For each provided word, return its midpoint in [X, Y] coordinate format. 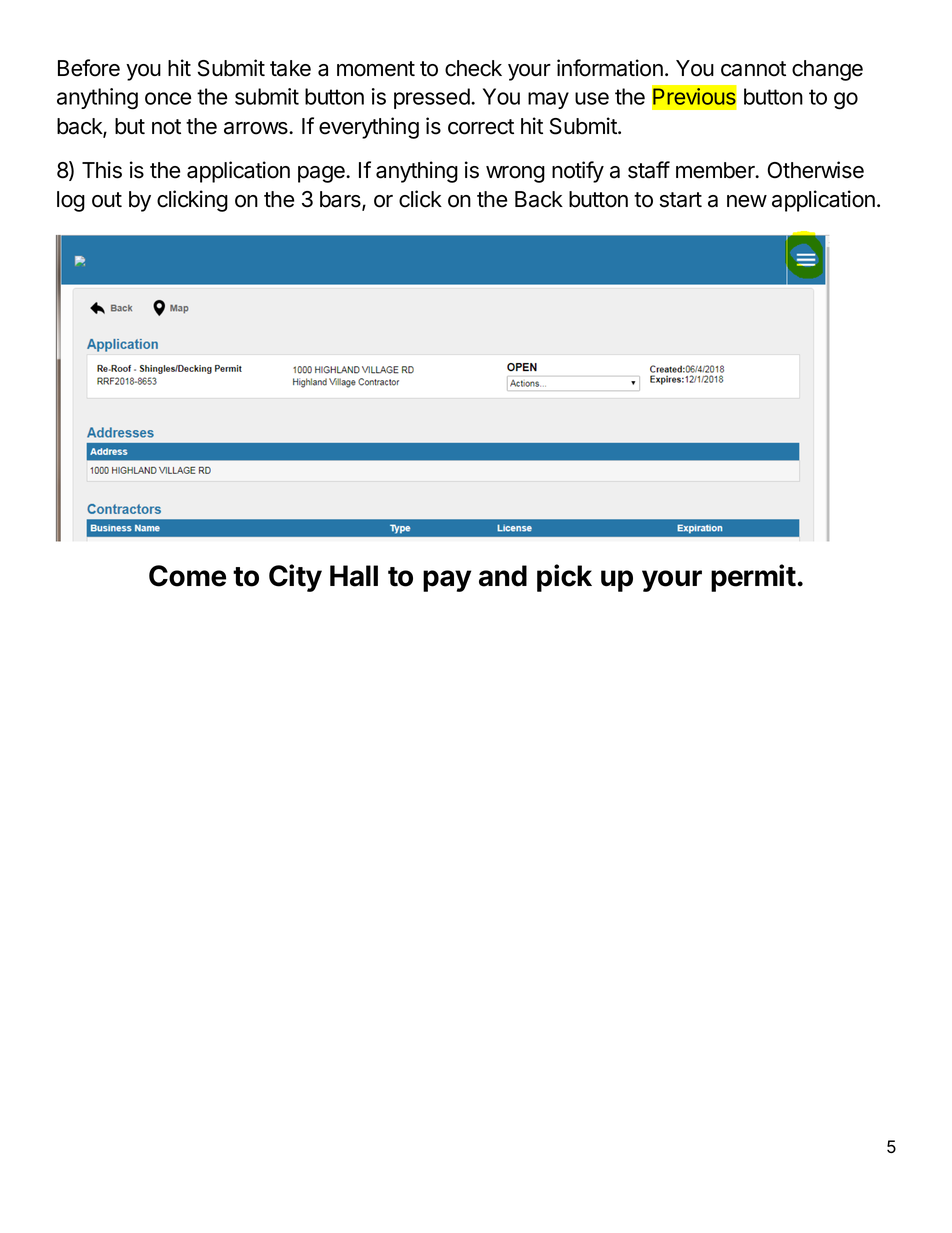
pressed [432, 98]
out [107, 200]
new [747, 201]
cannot [753, 69]
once [168, 98]
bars [341, 200]
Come [187, 576]
